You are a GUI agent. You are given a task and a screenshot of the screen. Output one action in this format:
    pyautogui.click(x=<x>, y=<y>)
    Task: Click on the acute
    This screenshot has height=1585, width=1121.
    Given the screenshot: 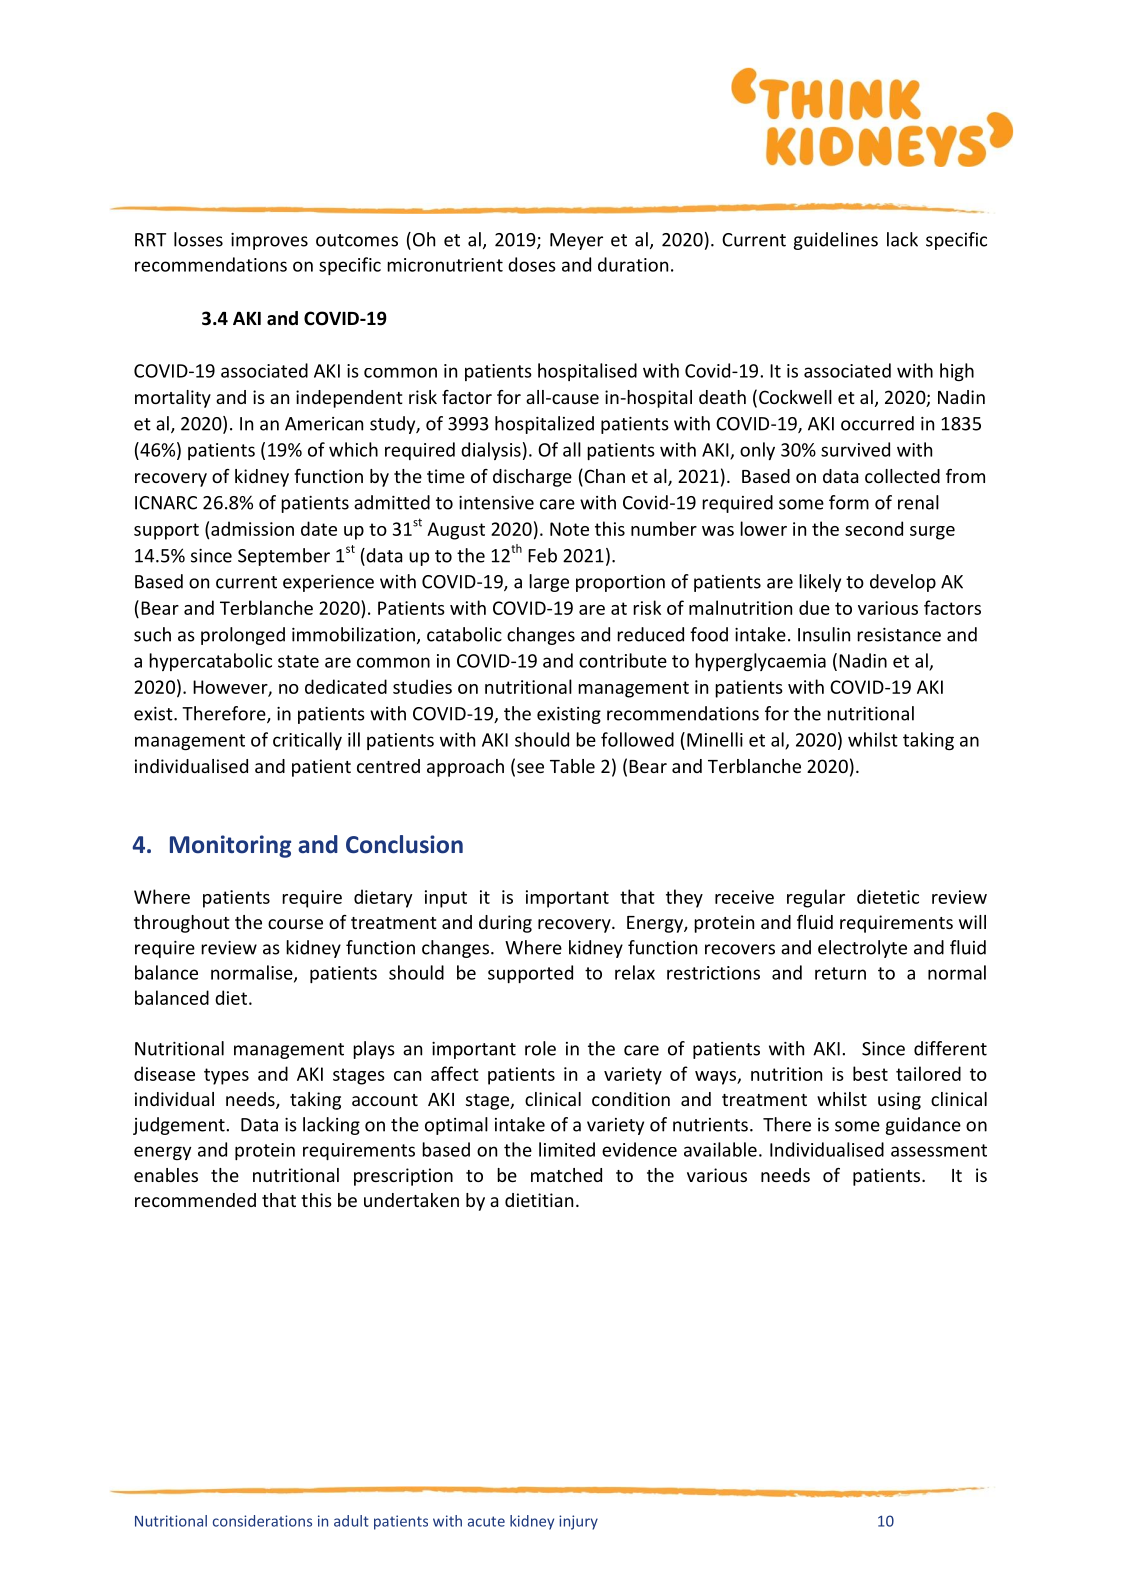 What is the action you would take?
    pyautogui.click(x=486, y=1521)
